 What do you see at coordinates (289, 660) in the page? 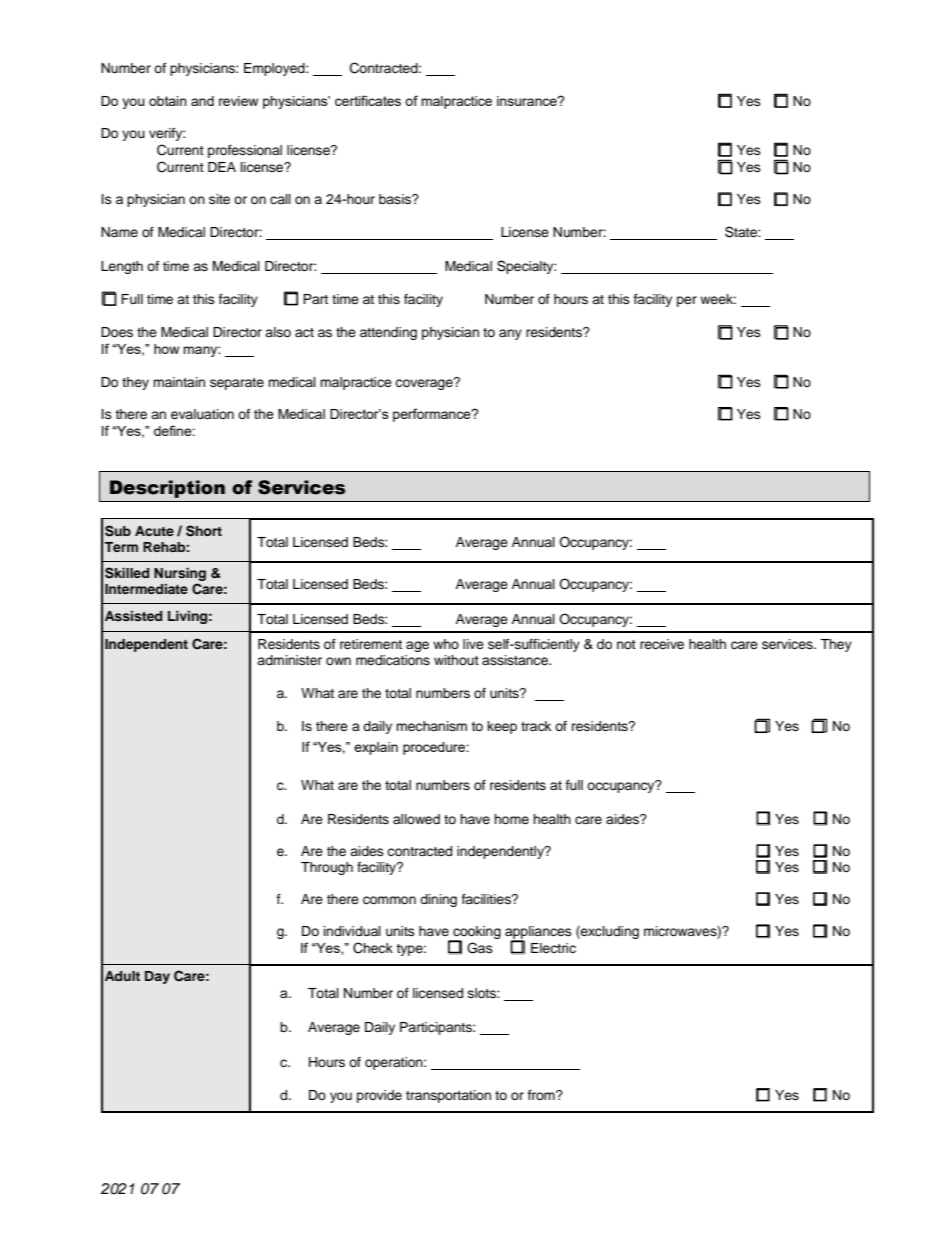
I see `administer` at bounding box center [289, 660].
